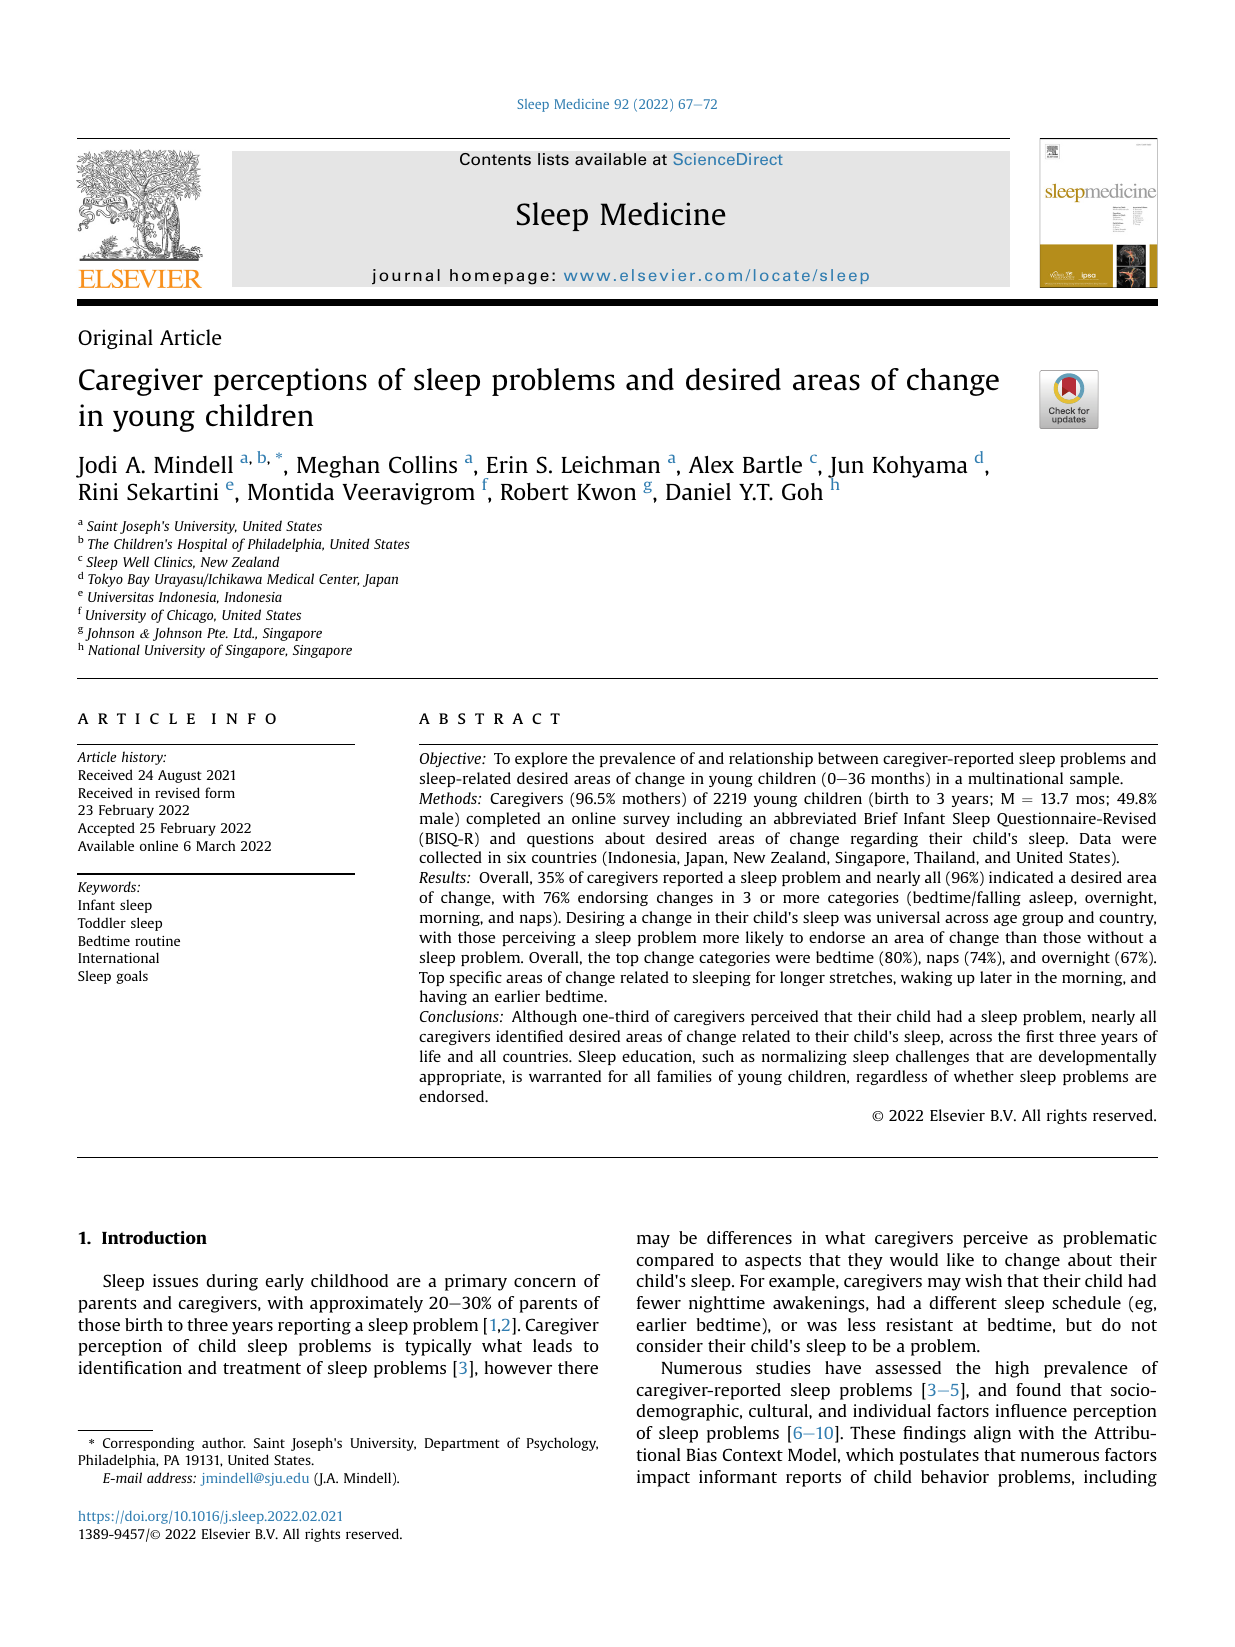 This page has height=1647, width=1235. What do you see at coordinates (215, 845) in the page?
I see `March` at bounding box center [215, 845].
